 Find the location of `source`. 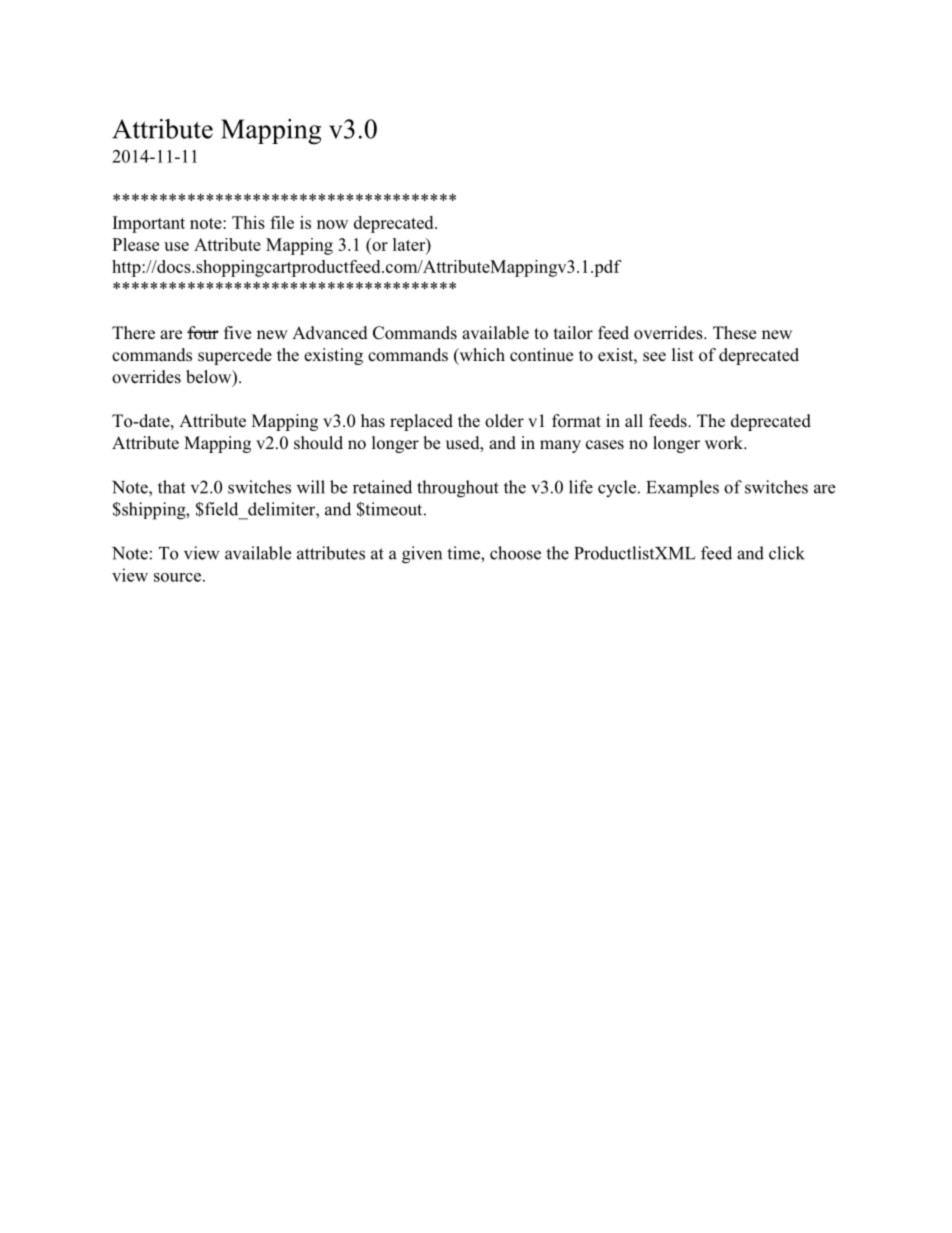

source is located at coordinates (177, 577).
